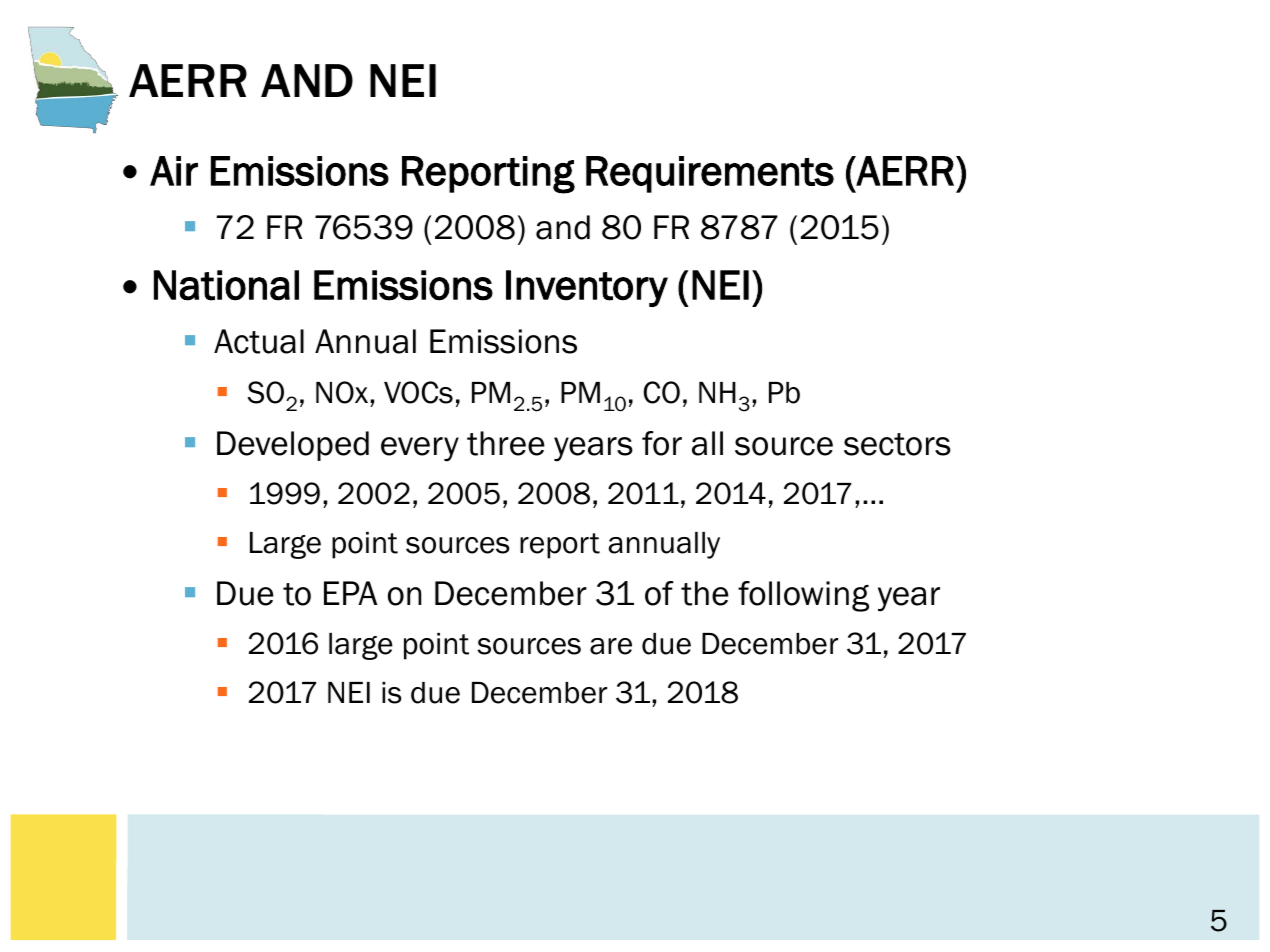 The width and height of the page is (1270, 952). Describe the element at coordinates (350, 593) in the page. I see `EPA` at that location.
